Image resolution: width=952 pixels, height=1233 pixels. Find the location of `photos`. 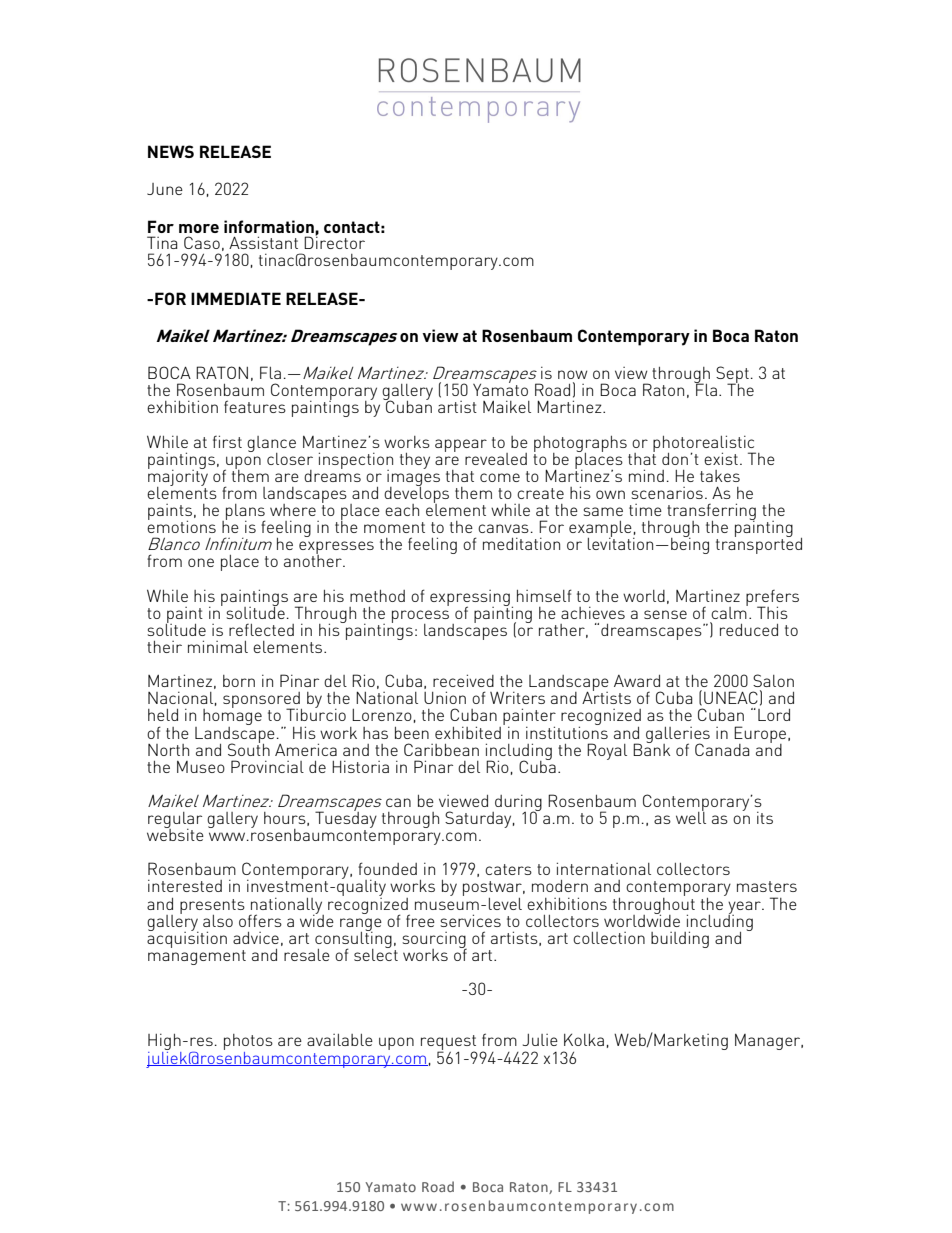

photos is located at coordinates (248, 1043).
